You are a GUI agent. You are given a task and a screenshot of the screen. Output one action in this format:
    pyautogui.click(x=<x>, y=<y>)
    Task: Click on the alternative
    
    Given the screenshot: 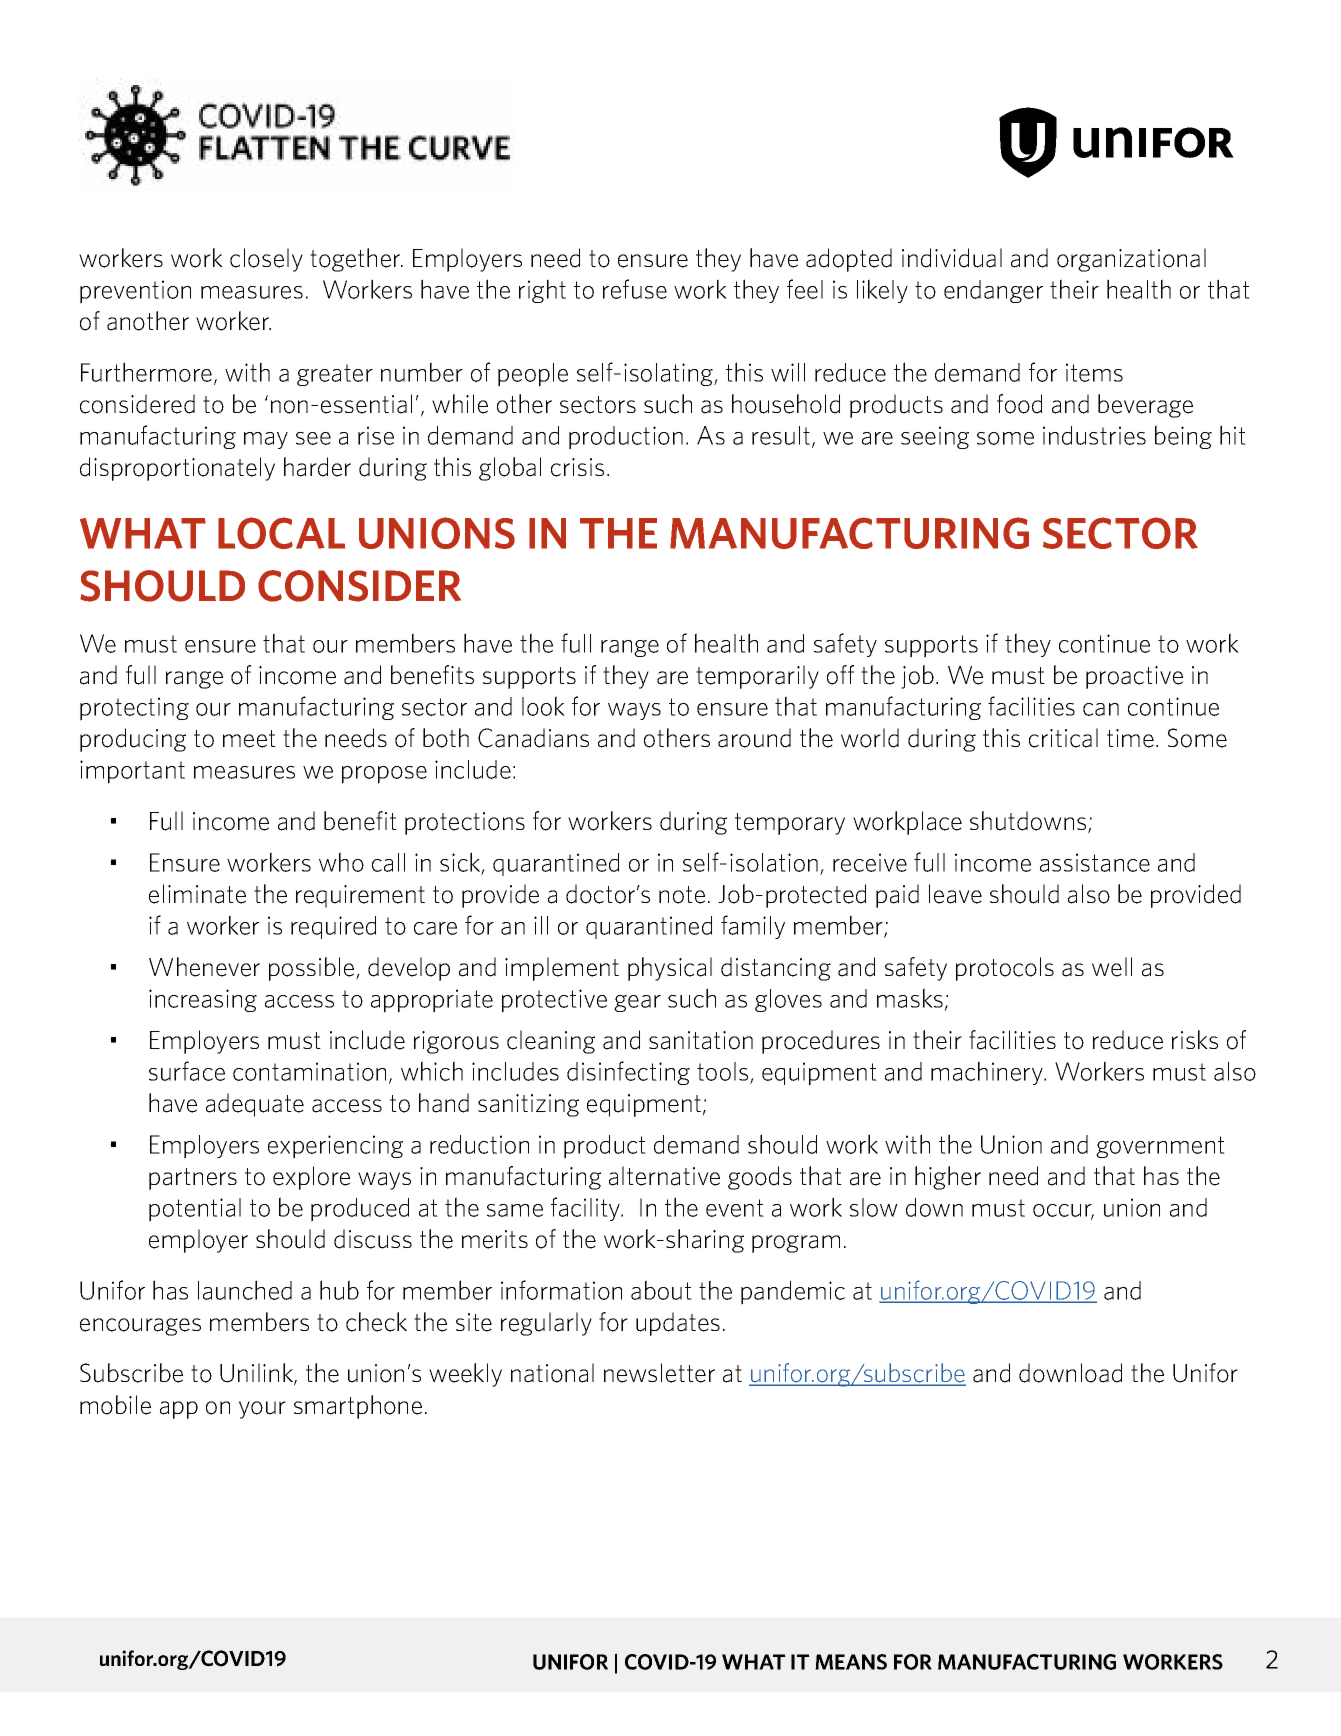 What is the action you would take?
    pyautogui.click(x=664, y=1176)
